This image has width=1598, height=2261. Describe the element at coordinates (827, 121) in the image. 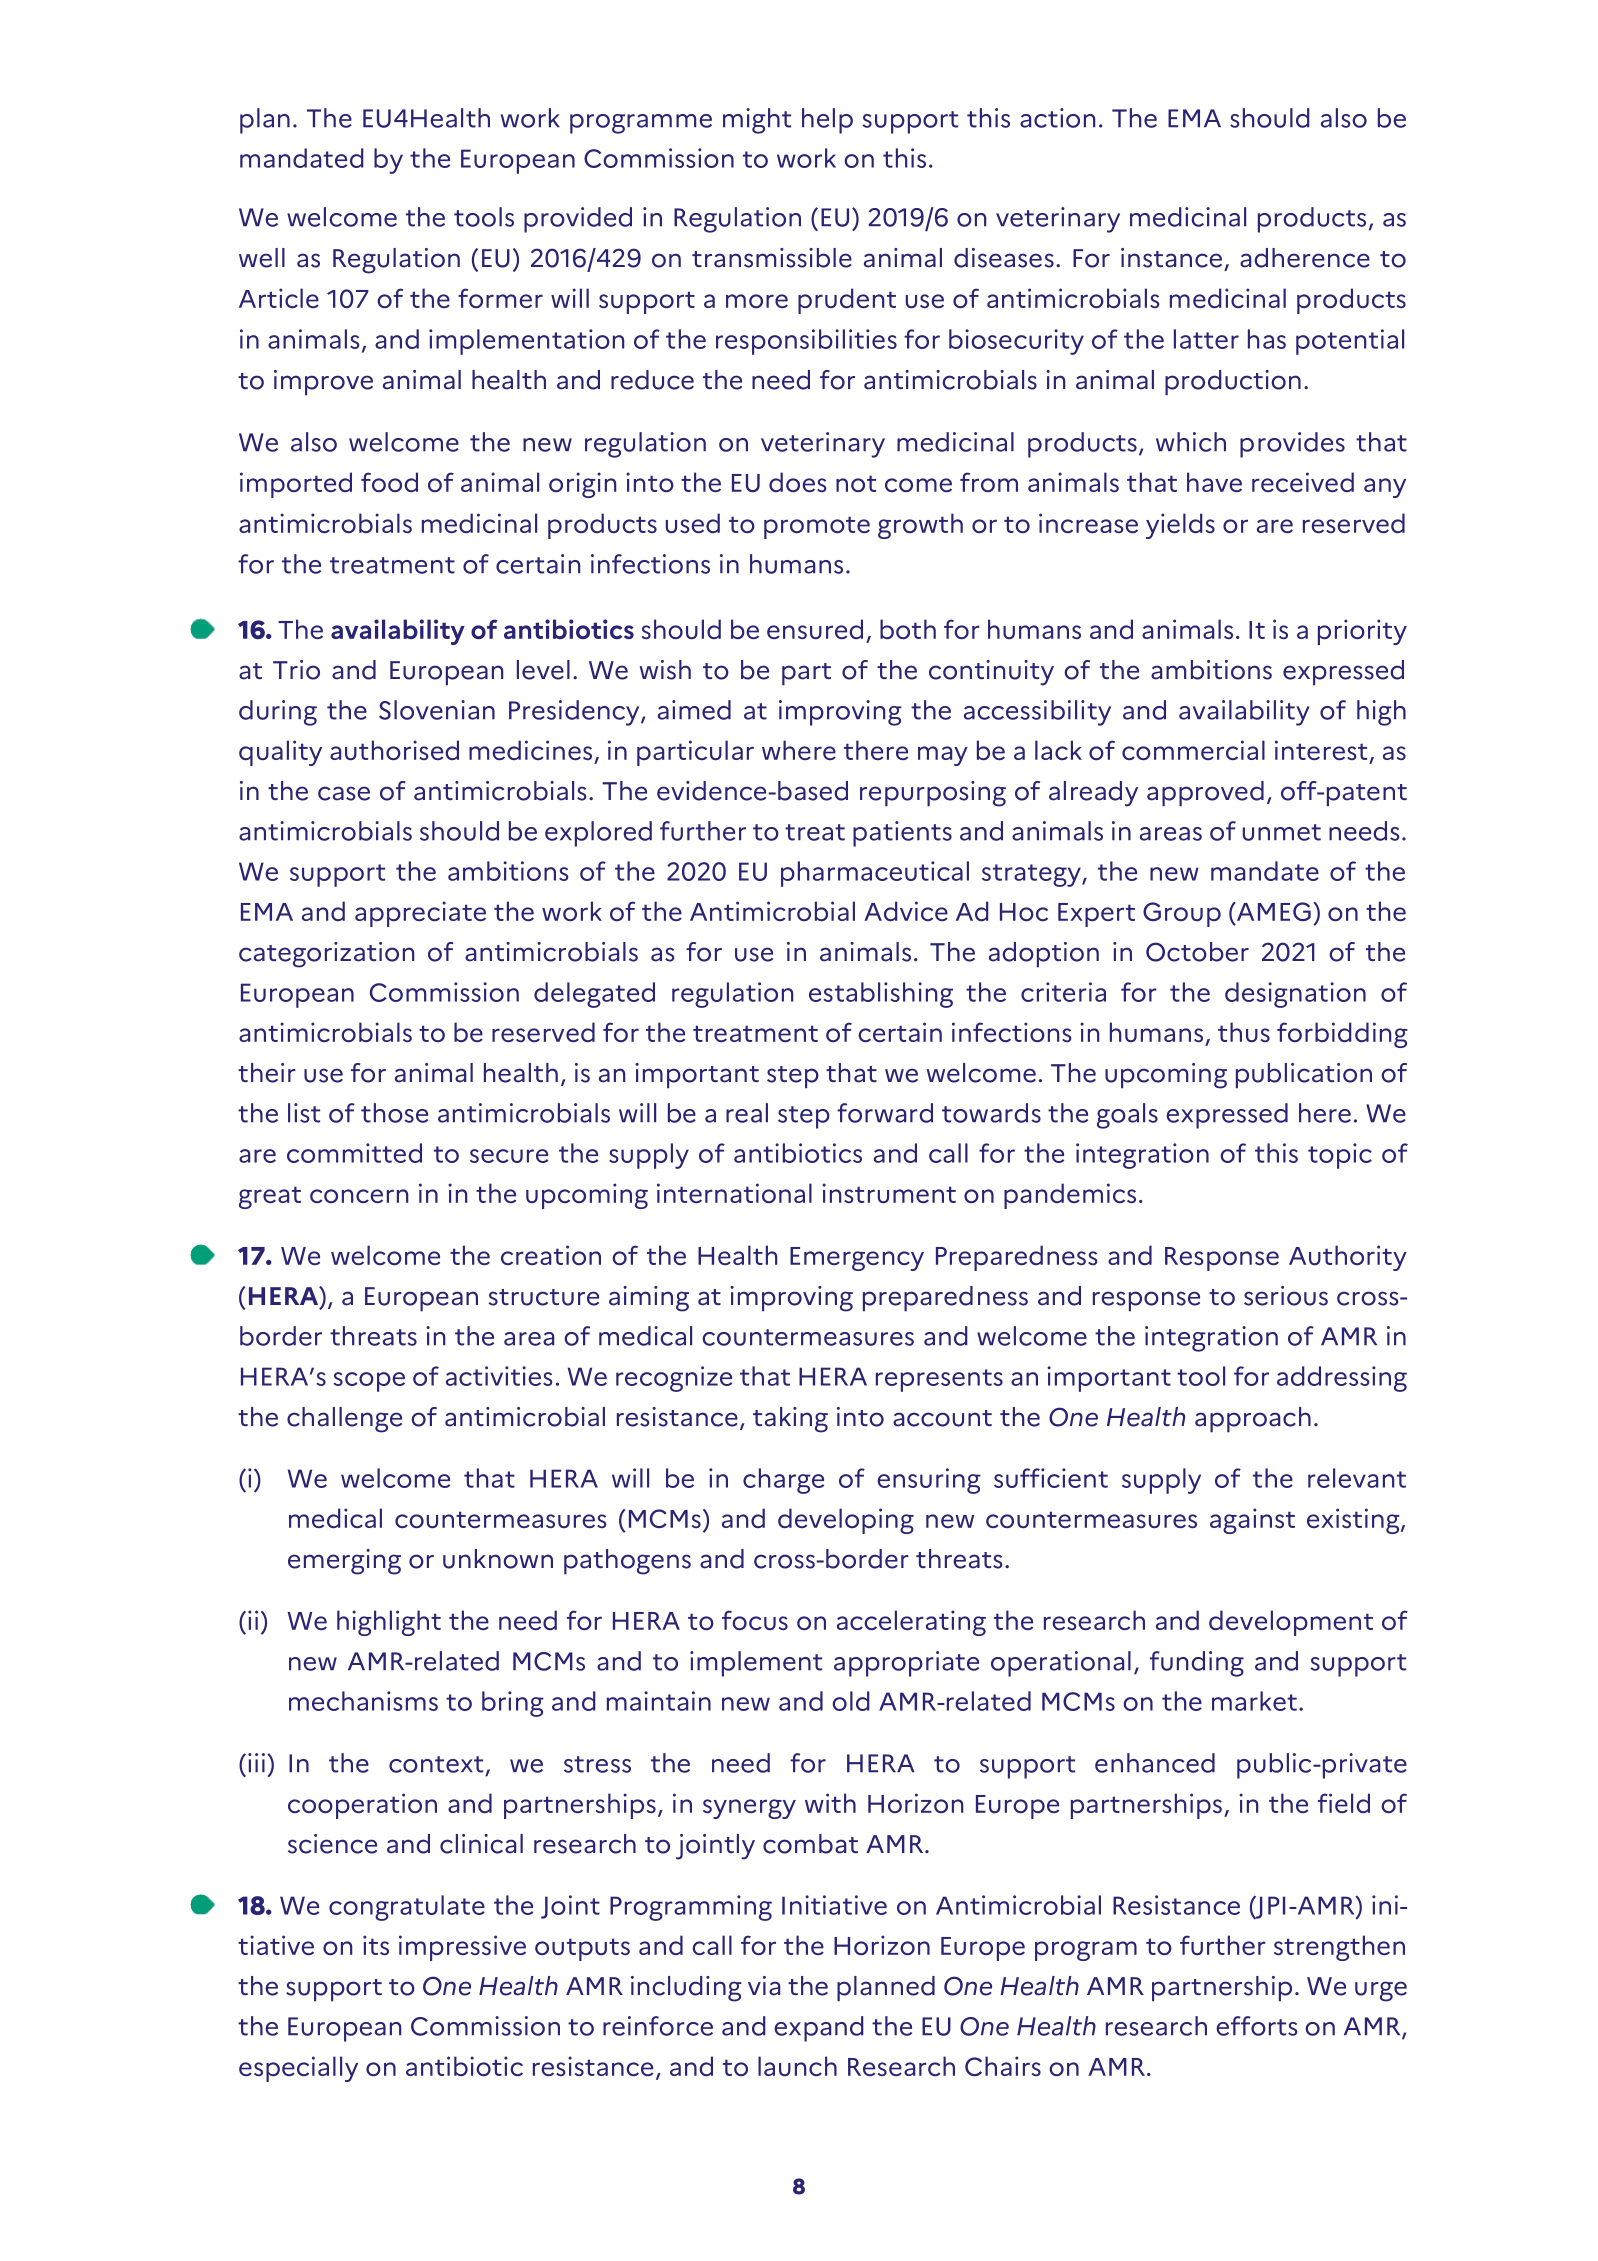

I see `help` at that location.
